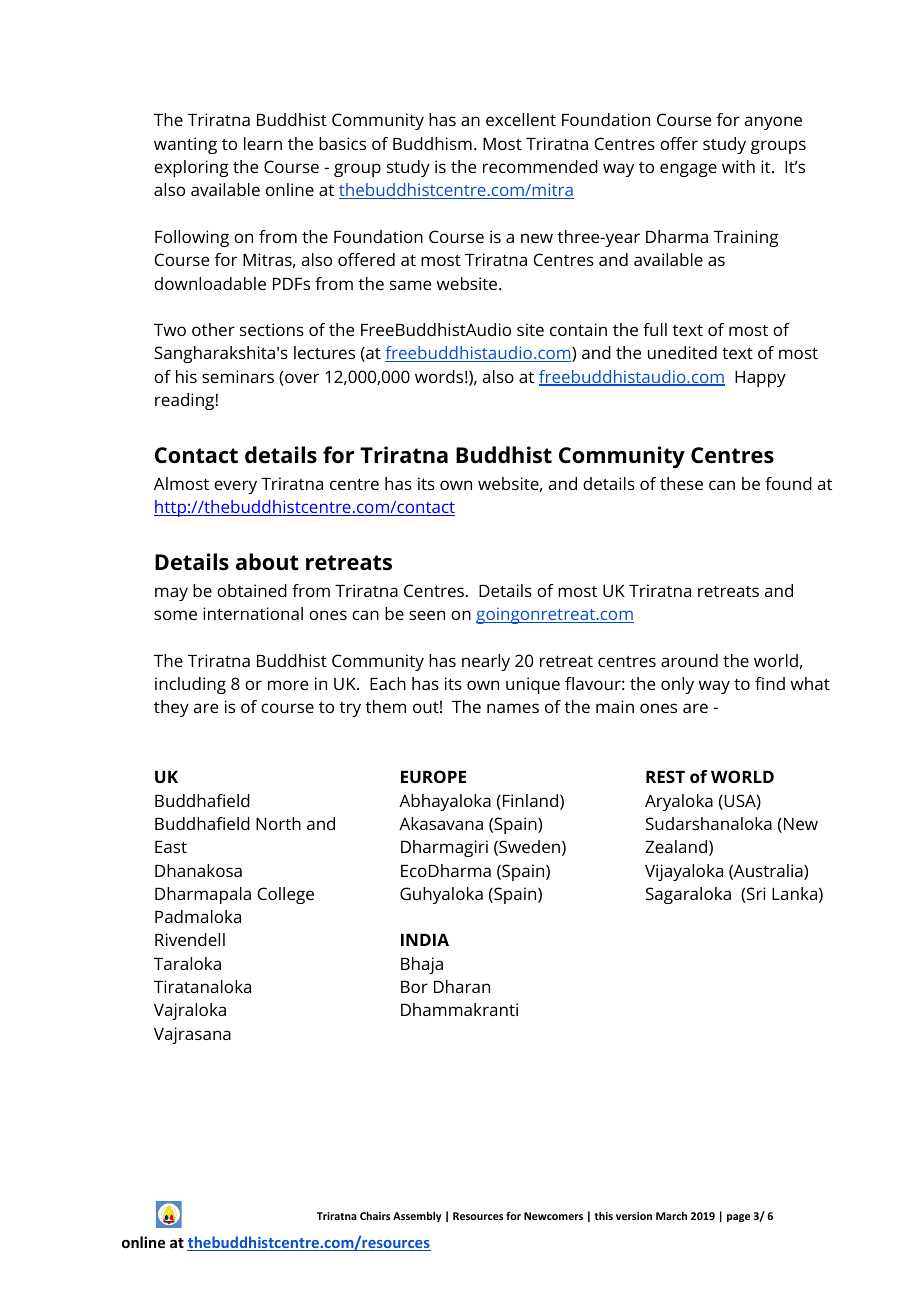  Describe the element at coordinates (553, 1216) in the image. I see `Newcomers` at that location.
